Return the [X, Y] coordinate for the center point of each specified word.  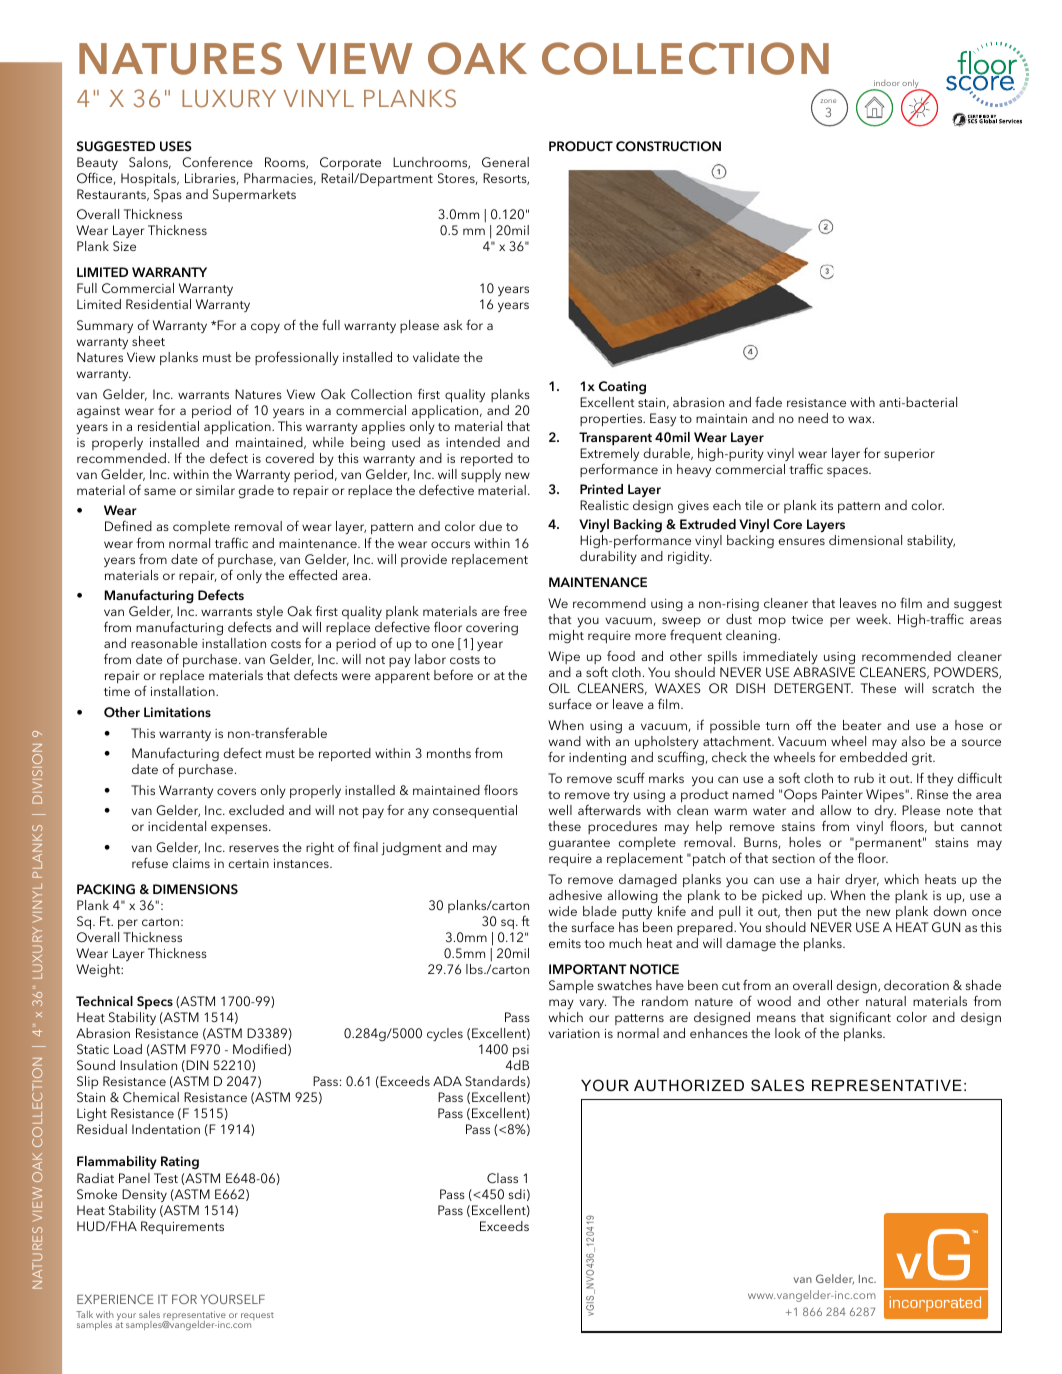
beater [862, 725]
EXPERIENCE [115, 1299]
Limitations [177, 712]
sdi [517, 1194]
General [505, 162]
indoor [887, 83]
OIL [559, 688]
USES [176, 146]
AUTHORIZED [689, 1085]
